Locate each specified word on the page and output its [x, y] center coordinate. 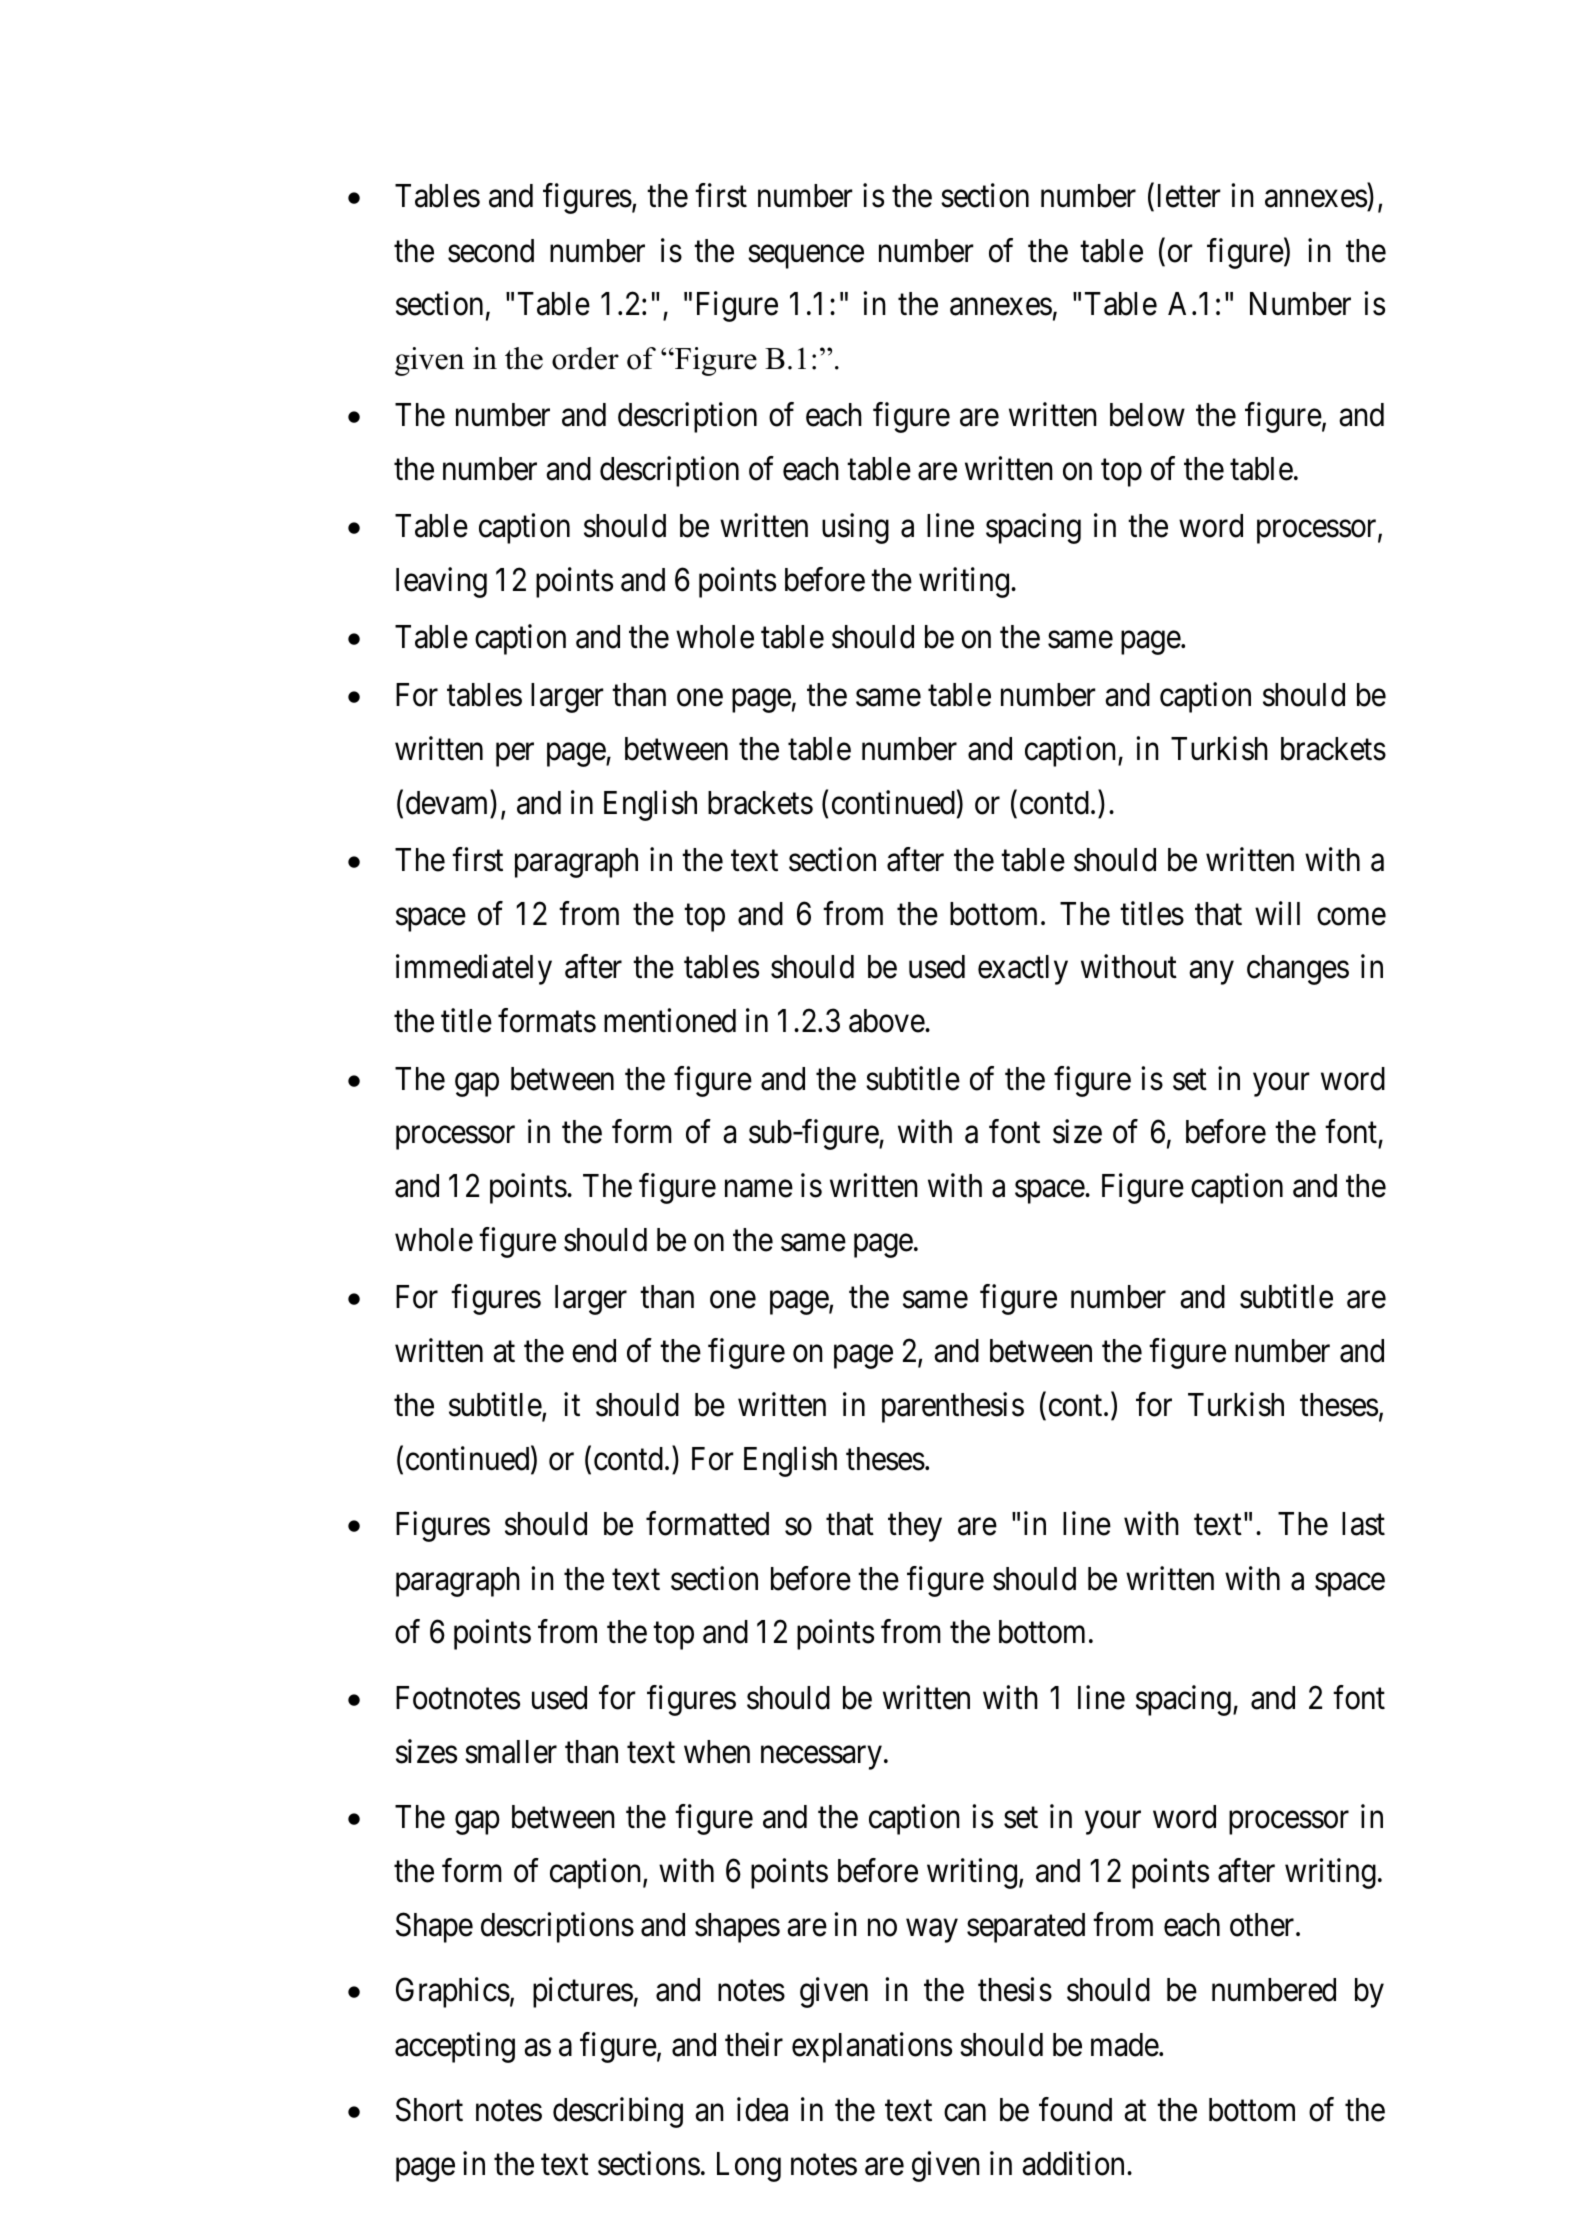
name [759, 1189]
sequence [806, 257]
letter [1189, 196]
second [491, 251]
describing [618, 2112]
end [594, 1351]
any [1211, 973]
